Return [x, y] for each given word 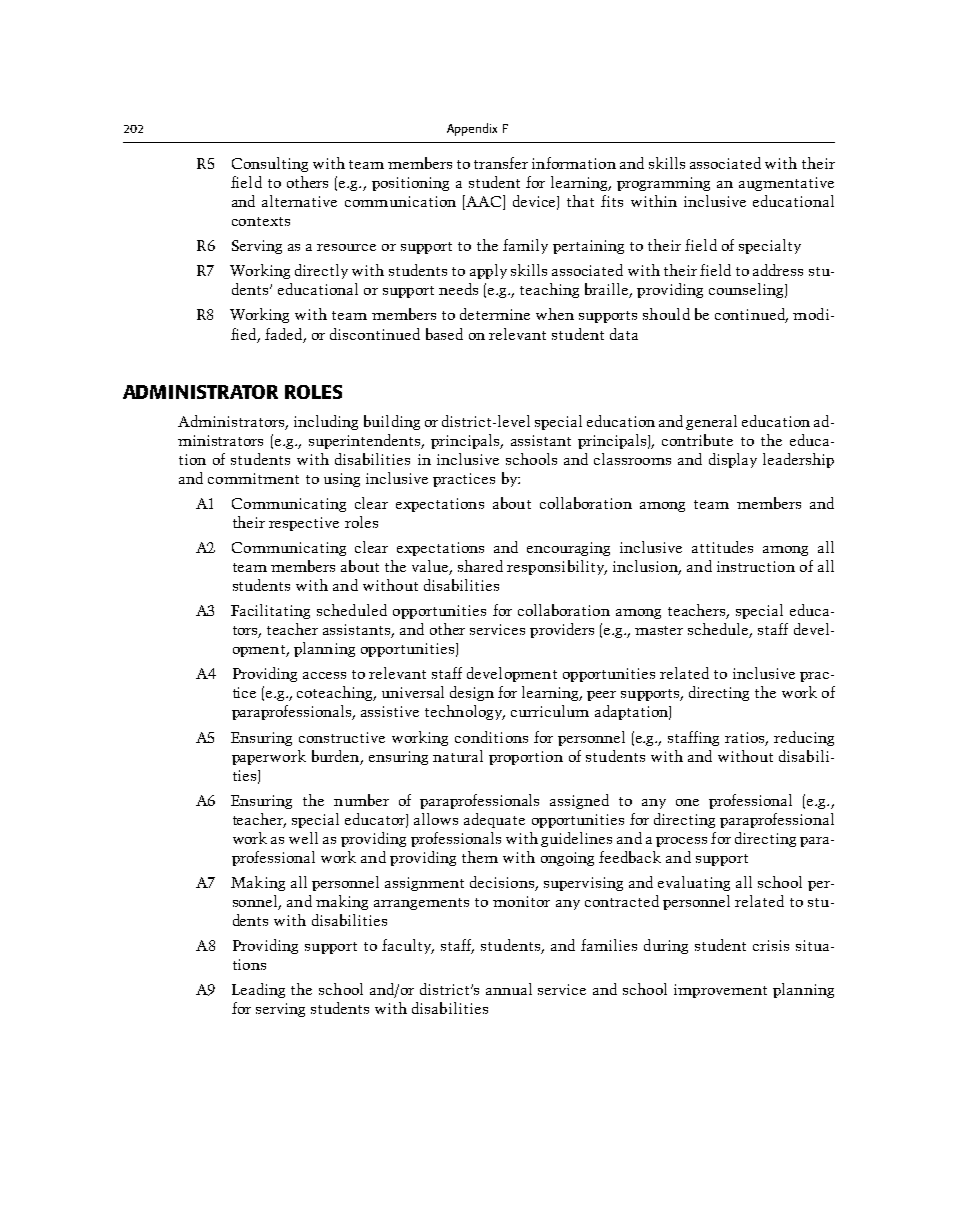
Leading [258, 990]
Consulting [270, 164]
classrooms [632, 459]
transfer [501, 163]
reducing [804, 738]
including [326, 422]
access [324, 675]
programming [663, 184]
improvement [720, 991]
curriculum [550, 711]
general [711, 422]
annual [509, 989]
